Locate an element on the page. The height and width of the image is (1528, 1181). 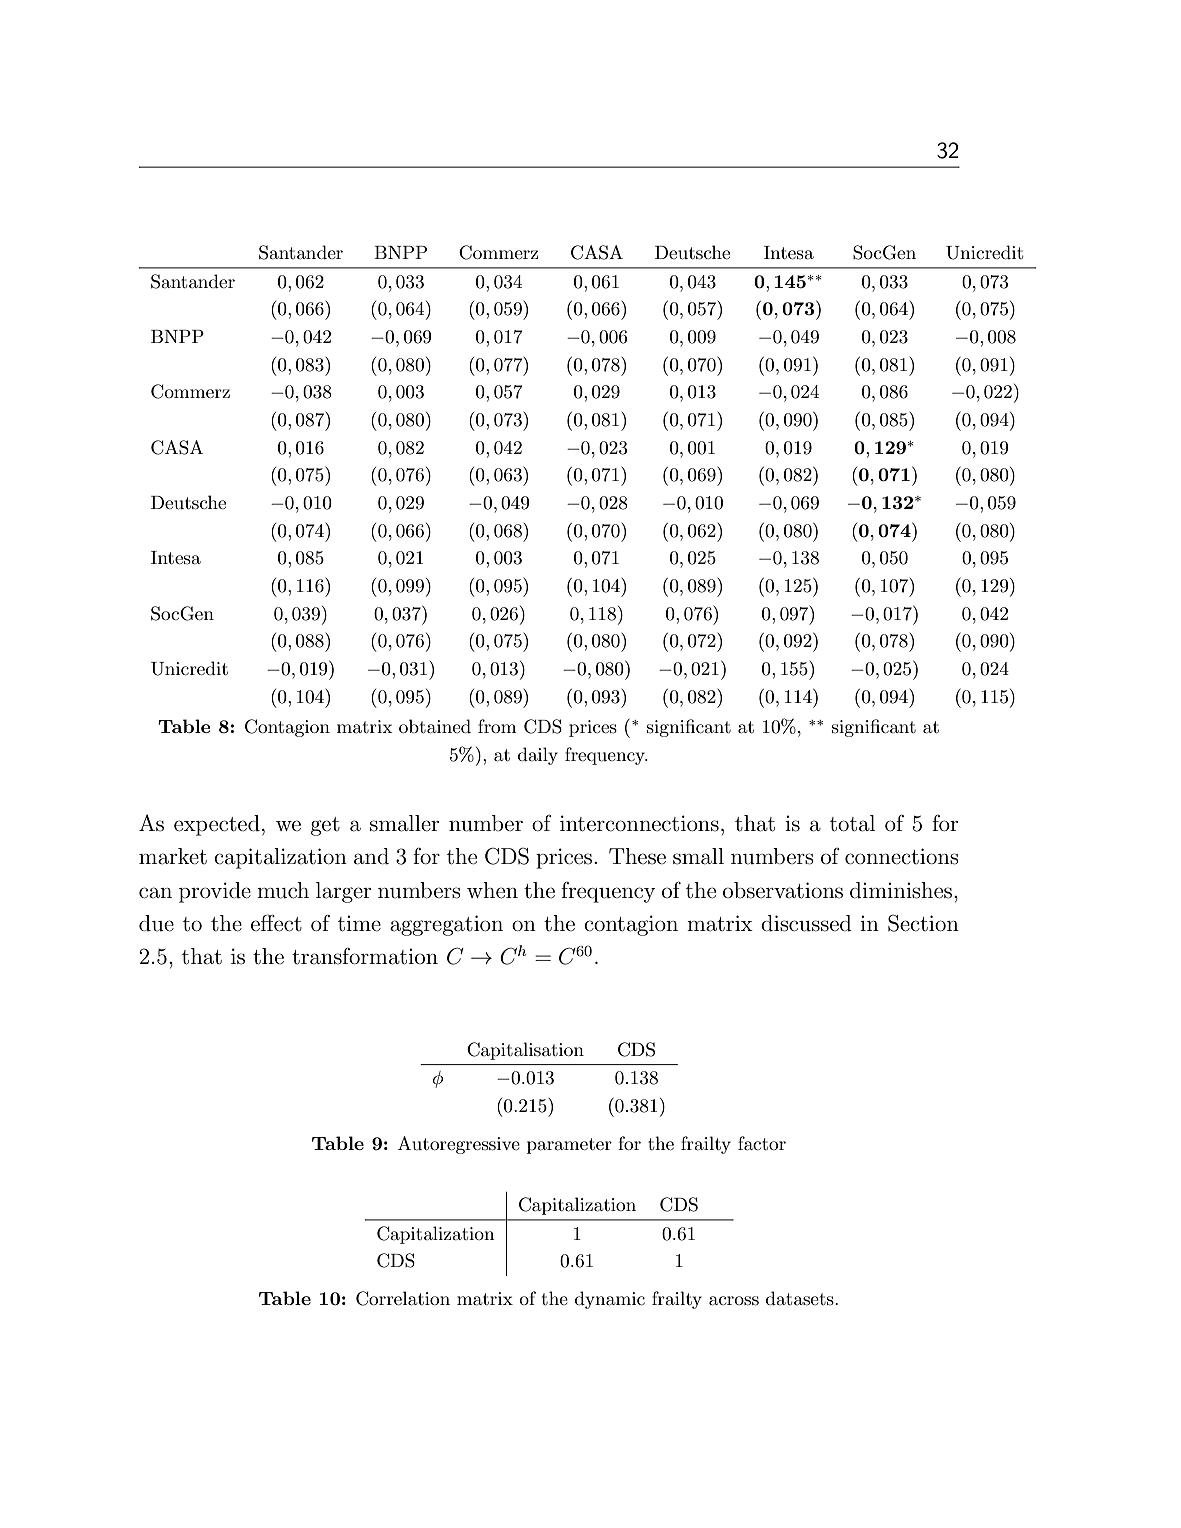
dynamic is located at coordinates (610, 1300).
